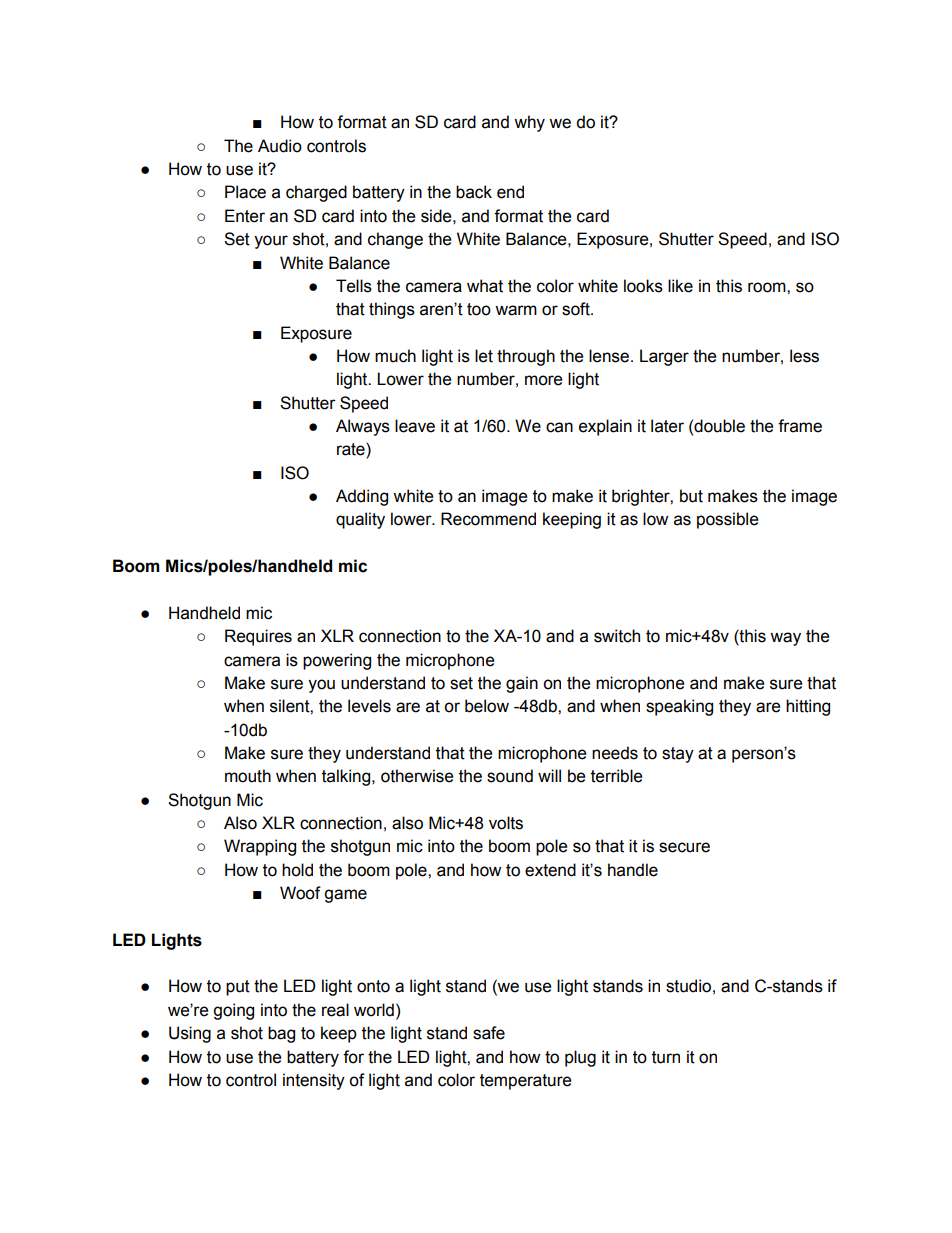 This page has height=1233, width=952. I want to click on sound, so click(510, 776).
